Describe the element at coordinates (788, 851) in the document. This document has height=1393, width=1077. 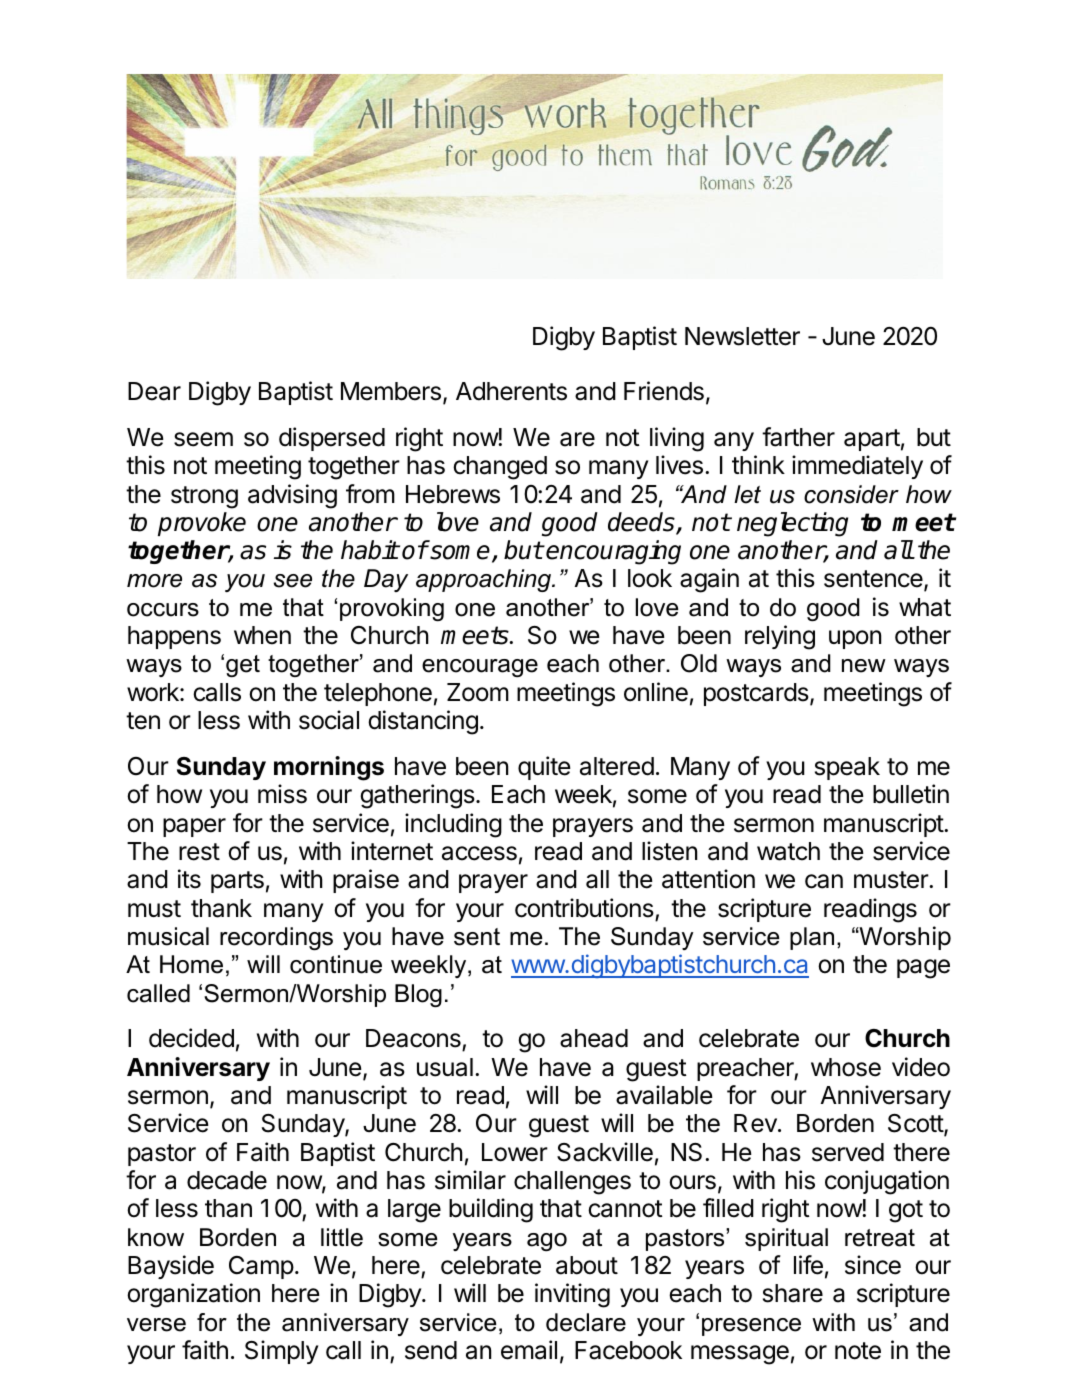
I see `watch` at that location.
